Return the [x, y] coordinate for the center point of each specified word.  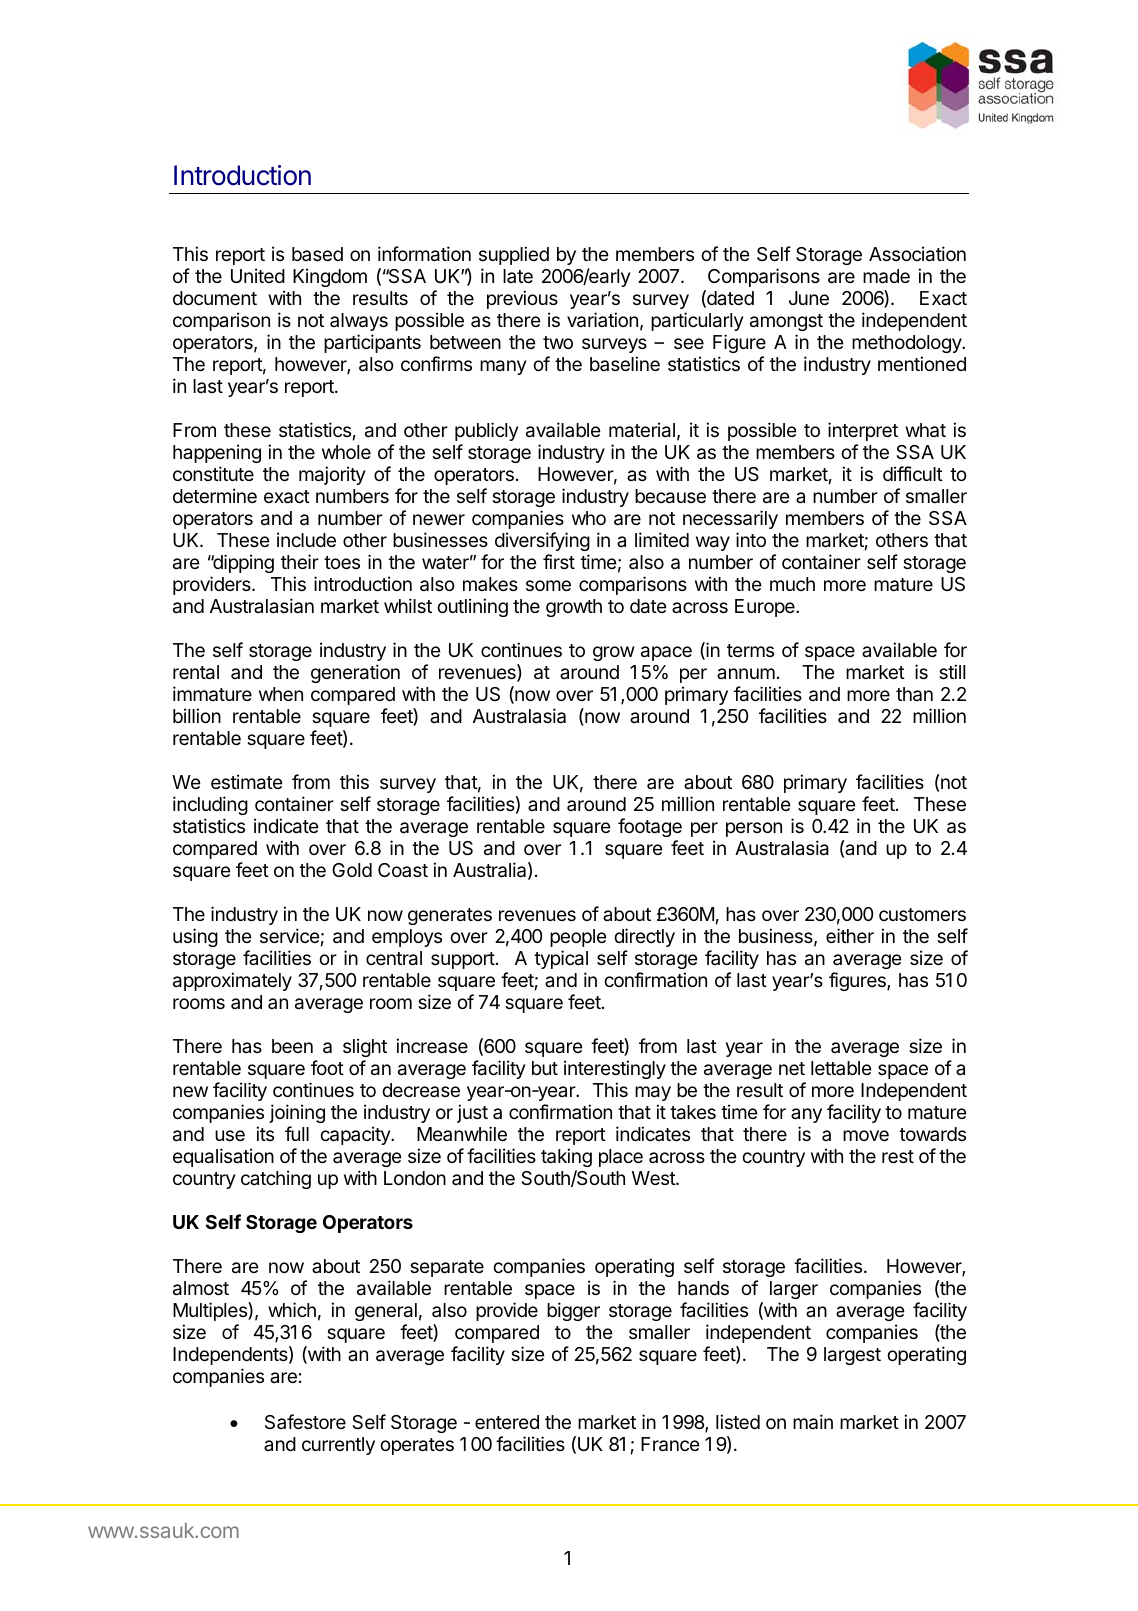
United [258, 275]
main [813, 1422]
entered [507, 1422]
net [792, 1068]
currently [338, 1446]
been [292, 1046]
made [886, 276]
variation [602, 320]
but [545, 1068]
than [914, 694]
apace [666, 653]
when [281, 694]
